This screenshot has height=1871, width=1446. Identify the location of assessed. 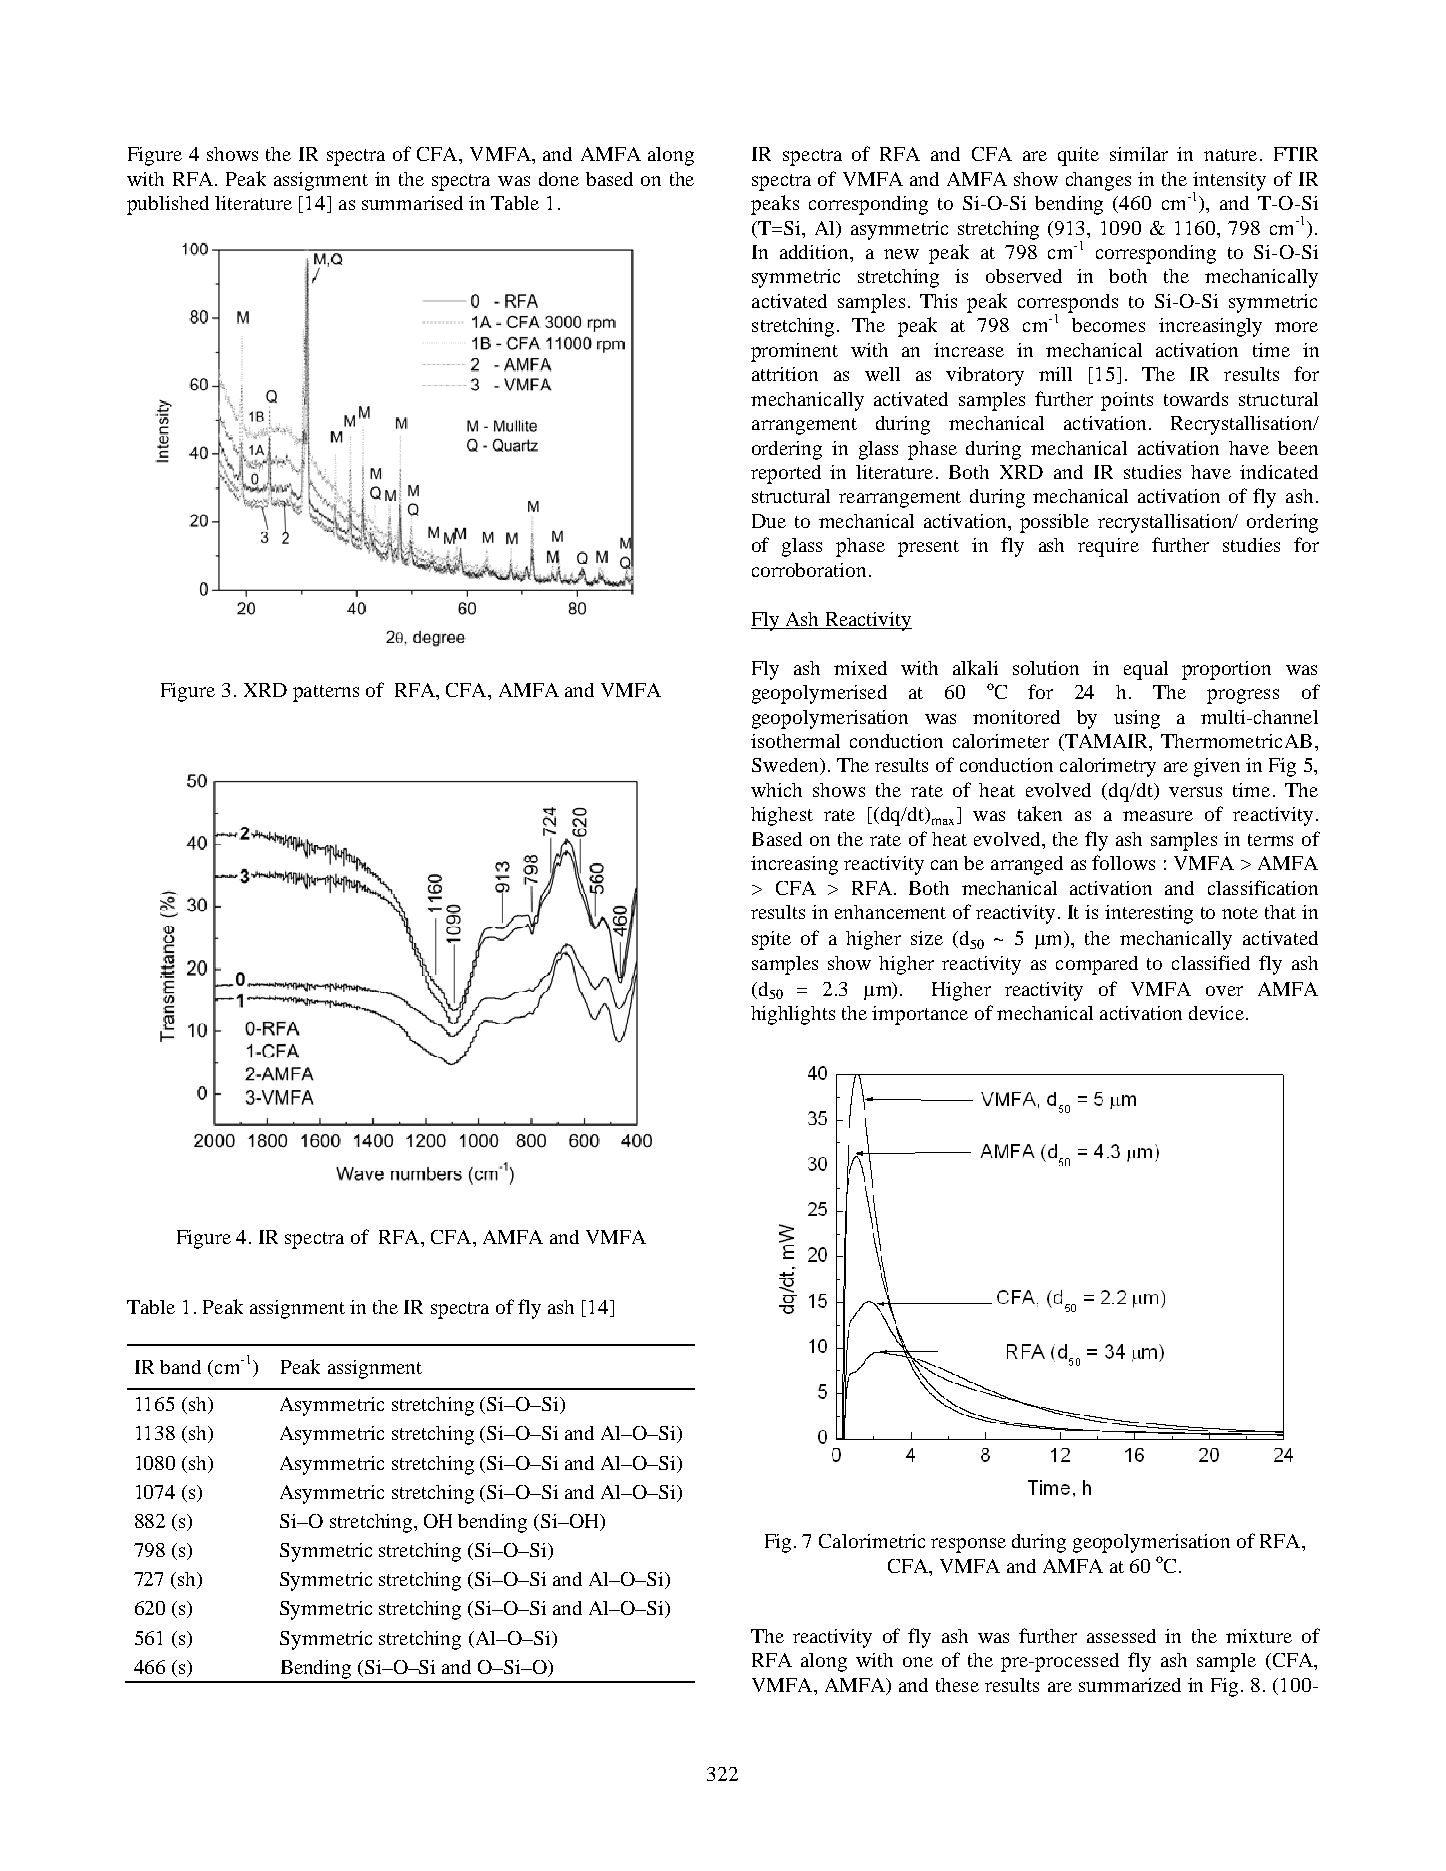
(1121, 1636).
